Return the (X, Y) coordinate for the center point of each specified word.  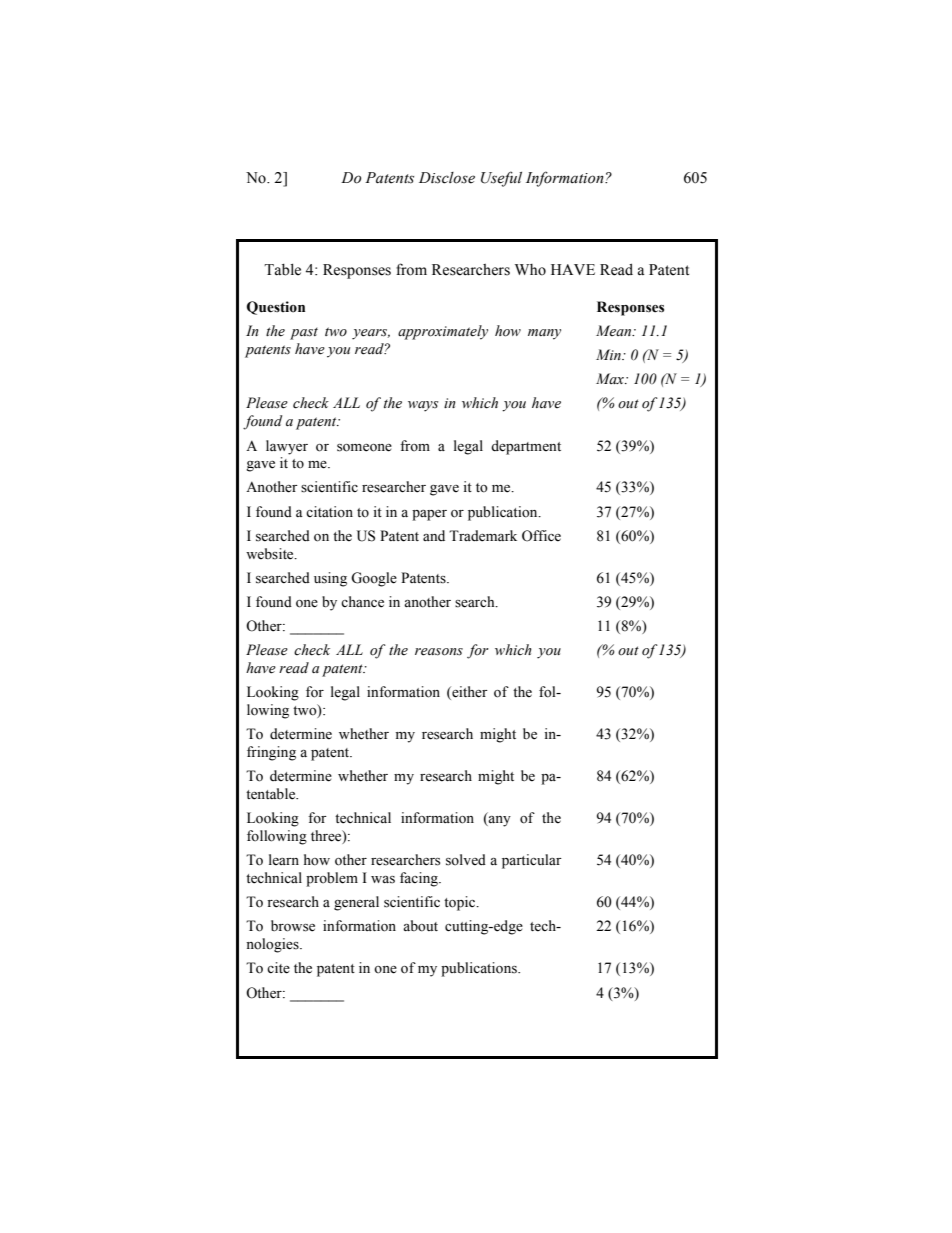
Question (276, 308)
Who (530, 270)
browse (293, 926)
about (420, 926)
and (434, 535)
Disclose (447, 178)
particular (532, 861)
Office (541, 536)
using (330, 579)
